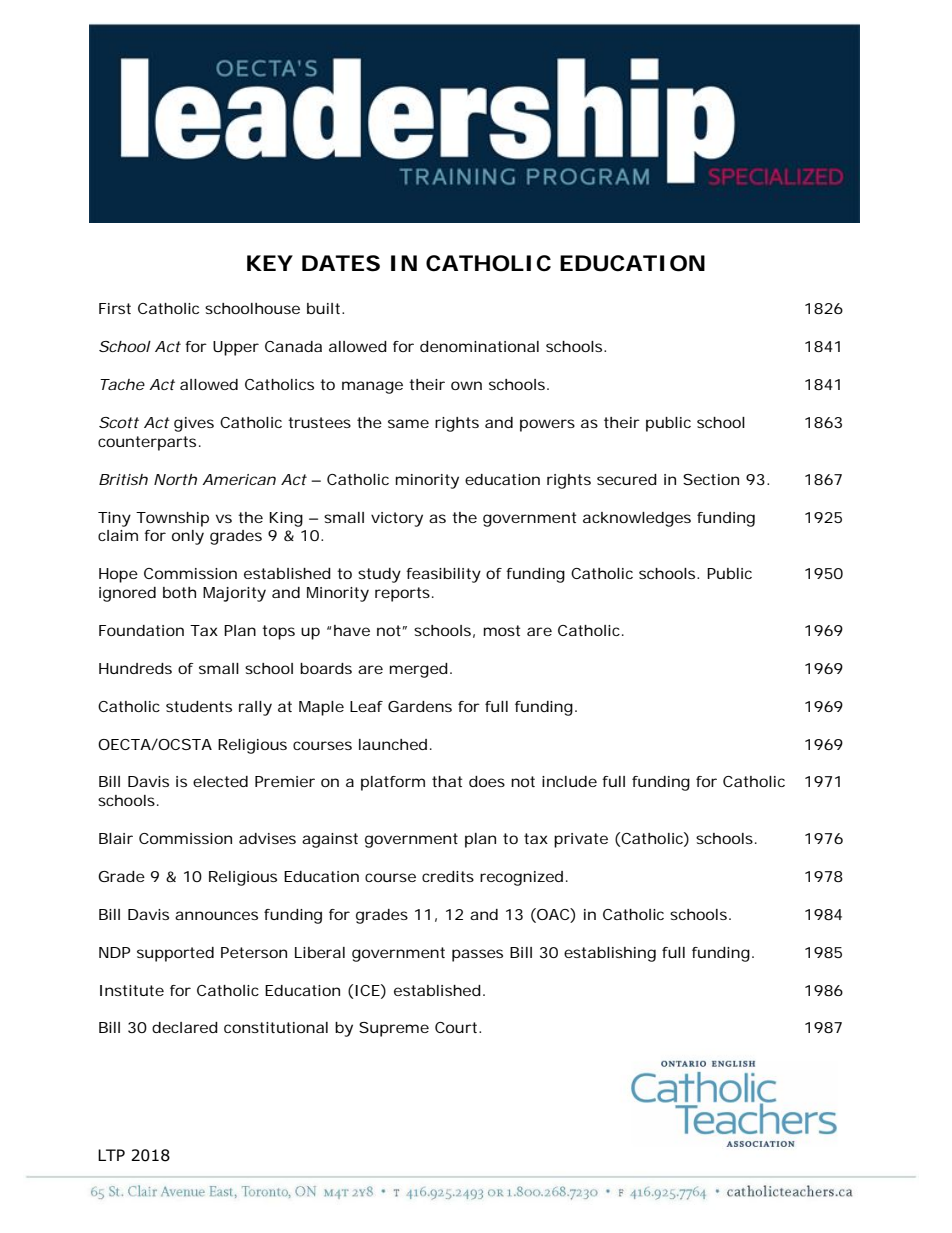 Image resolution: width=952 pixels, height=1233 pixels. I want to click on built, so click(325, 308).
